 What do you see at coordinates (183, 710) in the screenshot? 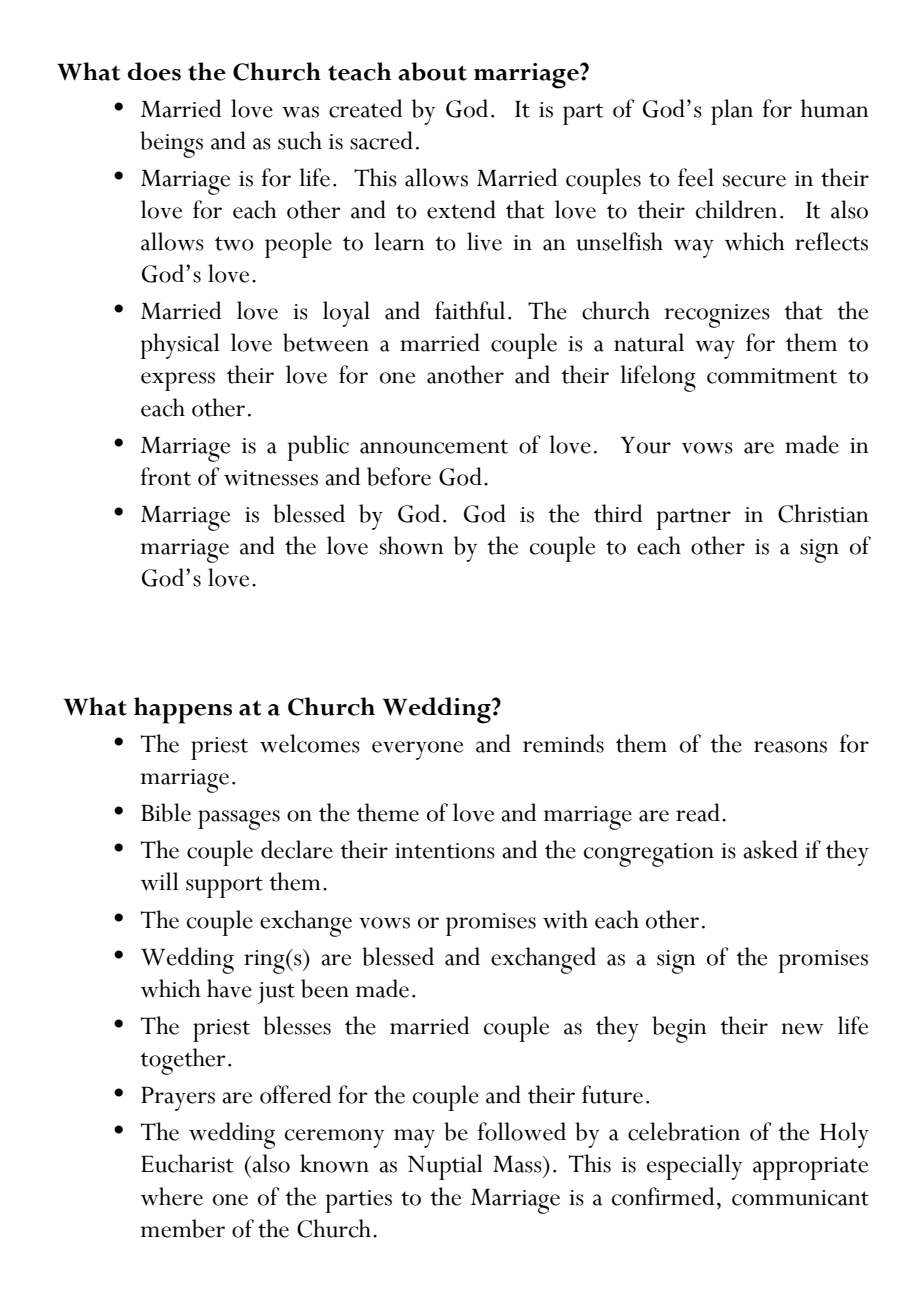
I see `happens` at bounding box center [183, 710].
